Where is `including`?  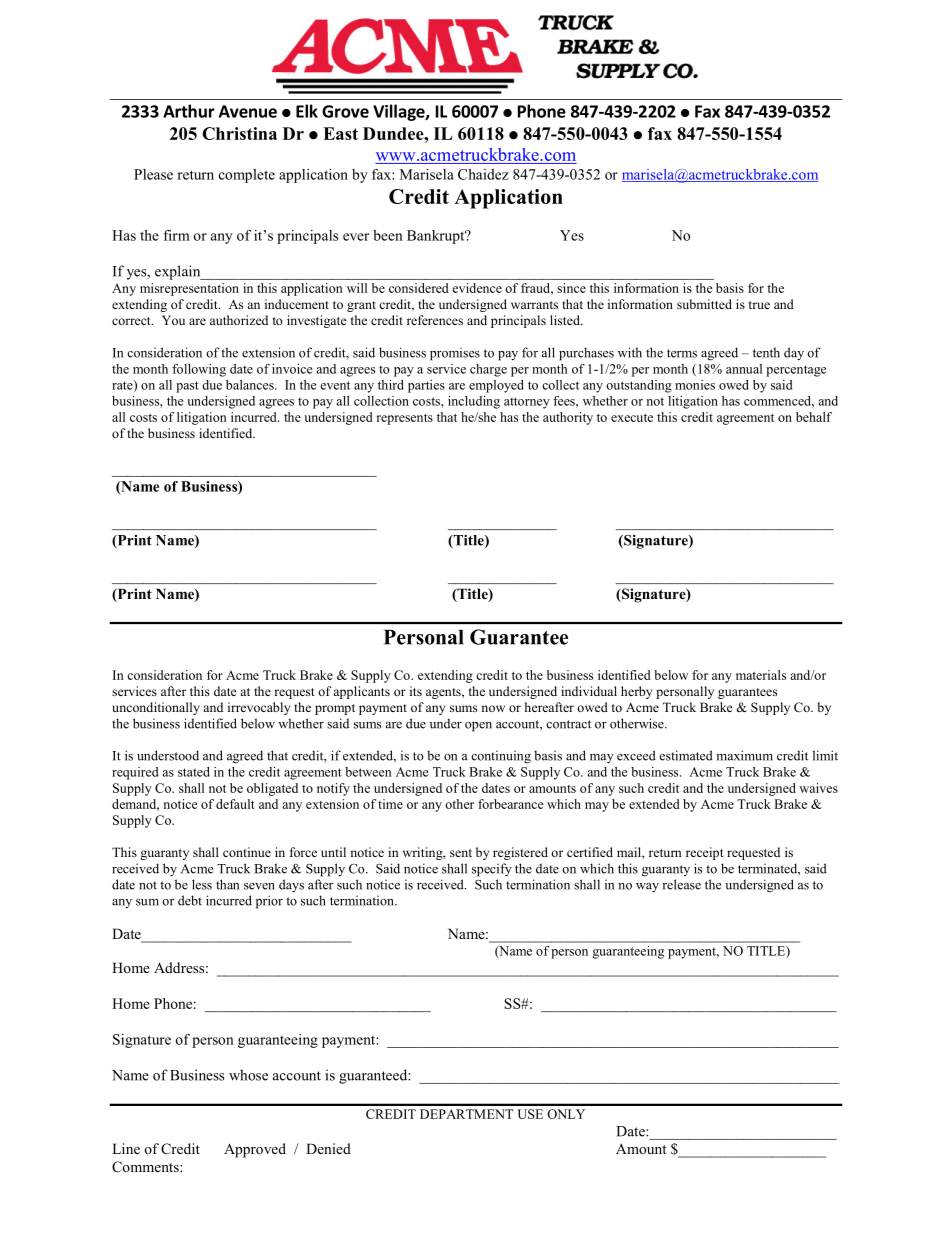 including is located at coordinates (474, 402).
